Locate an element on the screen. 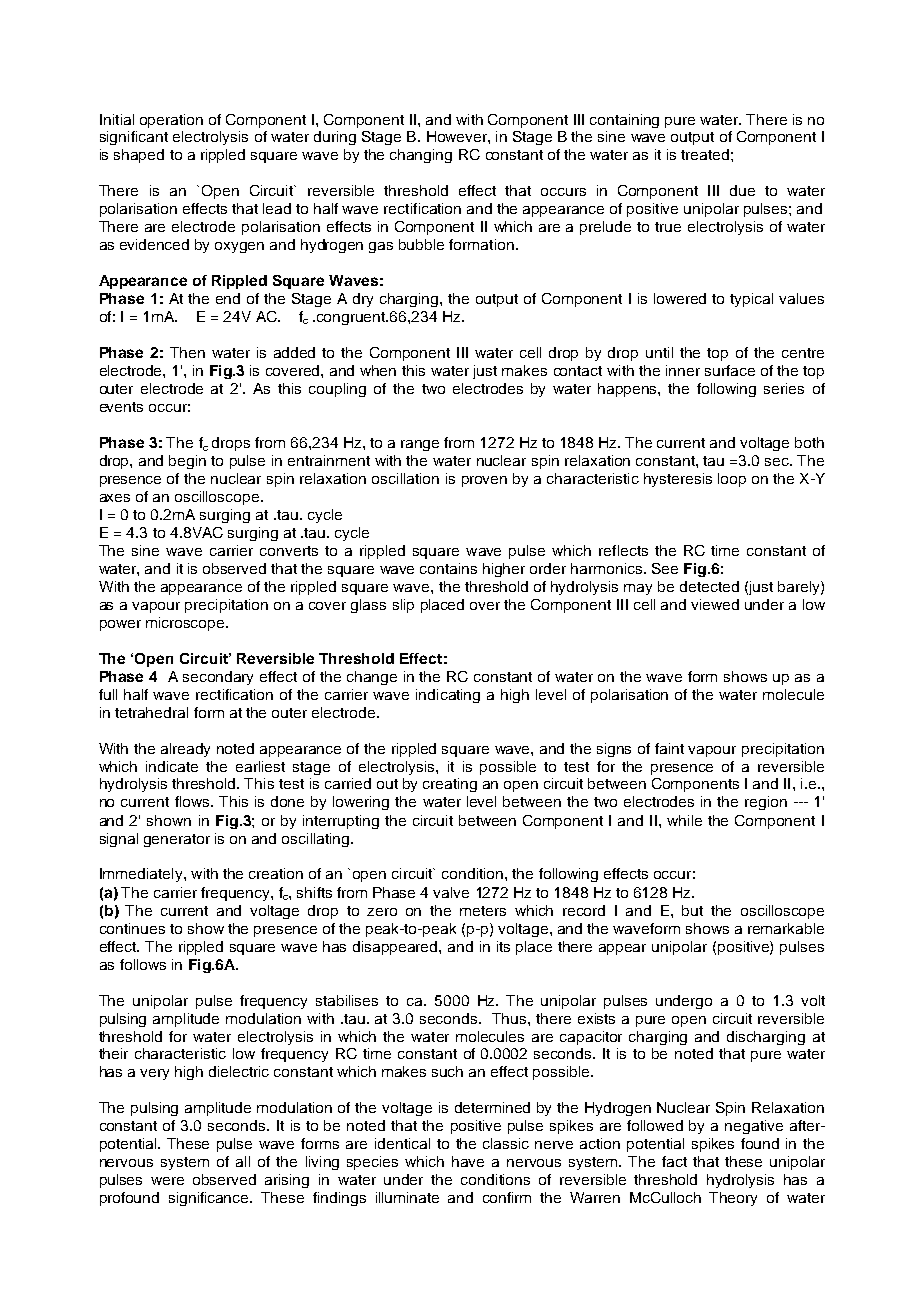 This screenshot has height=1308, width=924. secondary is located at coordinates (218, 678).
